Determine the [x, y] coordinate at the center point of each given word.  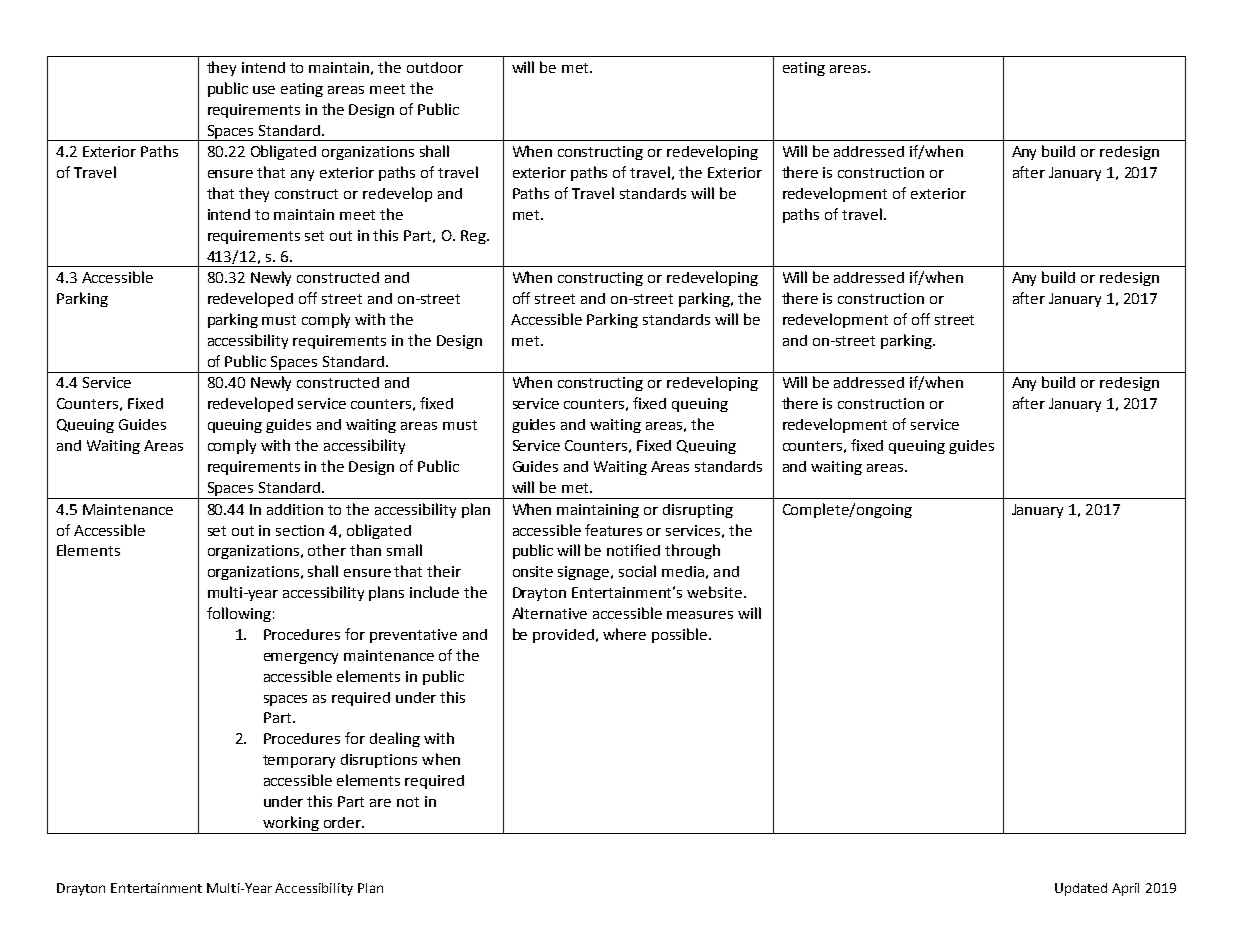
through [692, 551]
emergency [301, 658]
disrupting [698, 511]
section [300, 530]
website [714, 592]
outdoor [435, 67]
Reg [474, 237]
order [344, 822]
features [613, 530]
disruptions [379, 761]
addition [295, 509]
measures [700, 615]
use [264, 90]
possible [681, 635]
